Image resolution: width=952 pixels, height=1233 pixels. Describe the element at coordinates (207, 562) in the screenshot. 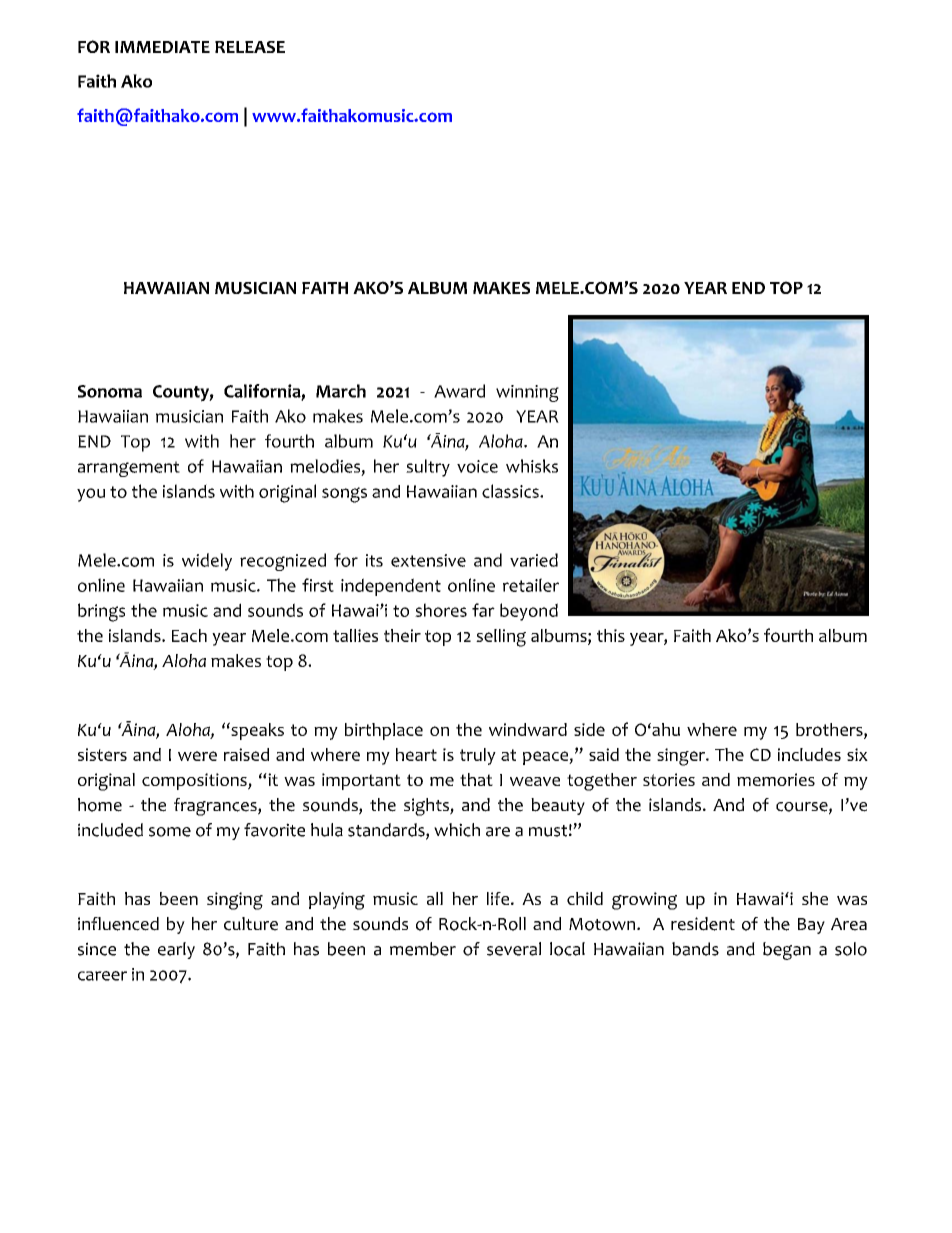

I see `widely` at that location.
